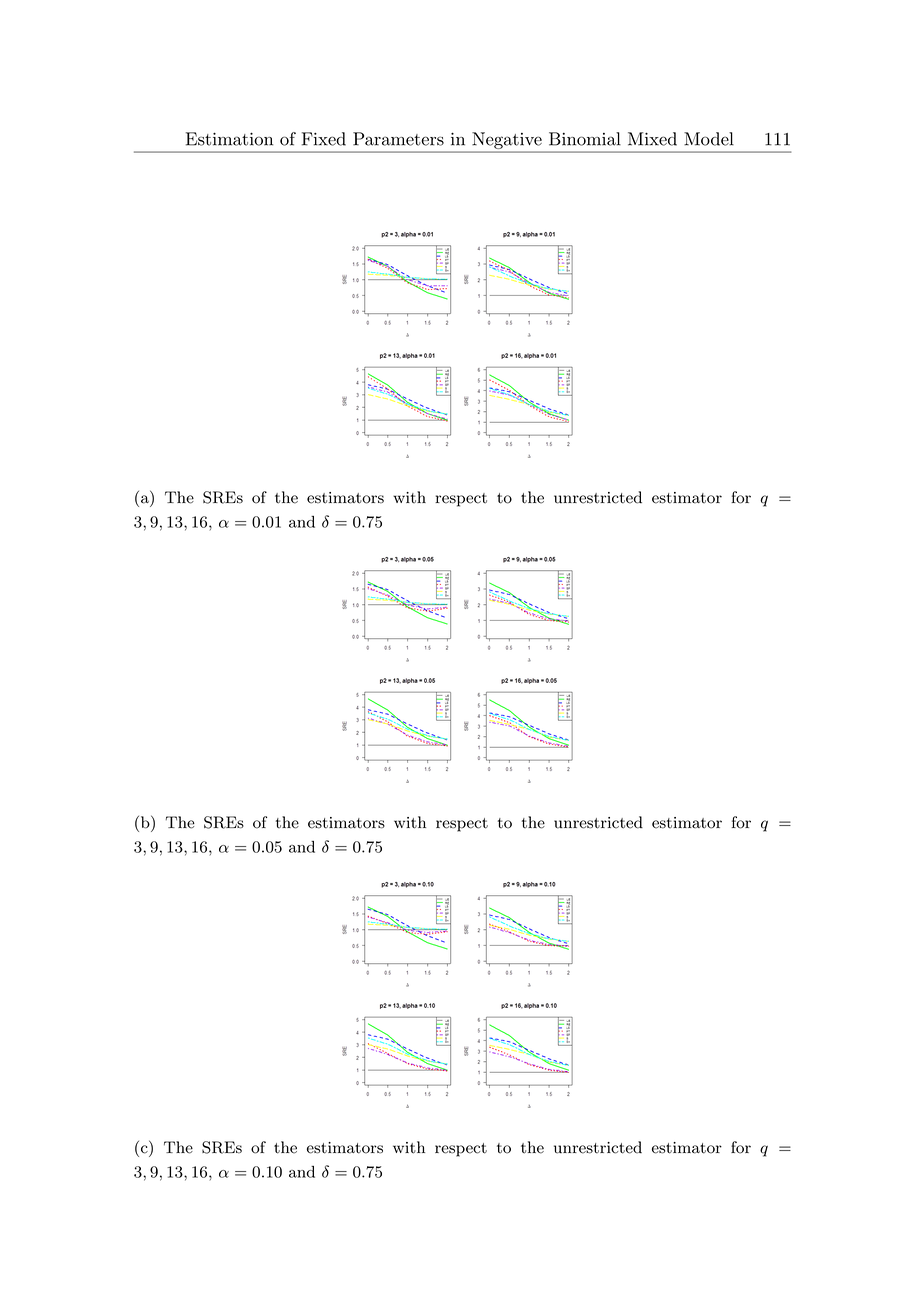 This screenshot has height=1316, width=921. I want to click on Mixed, so click(652, 139).
